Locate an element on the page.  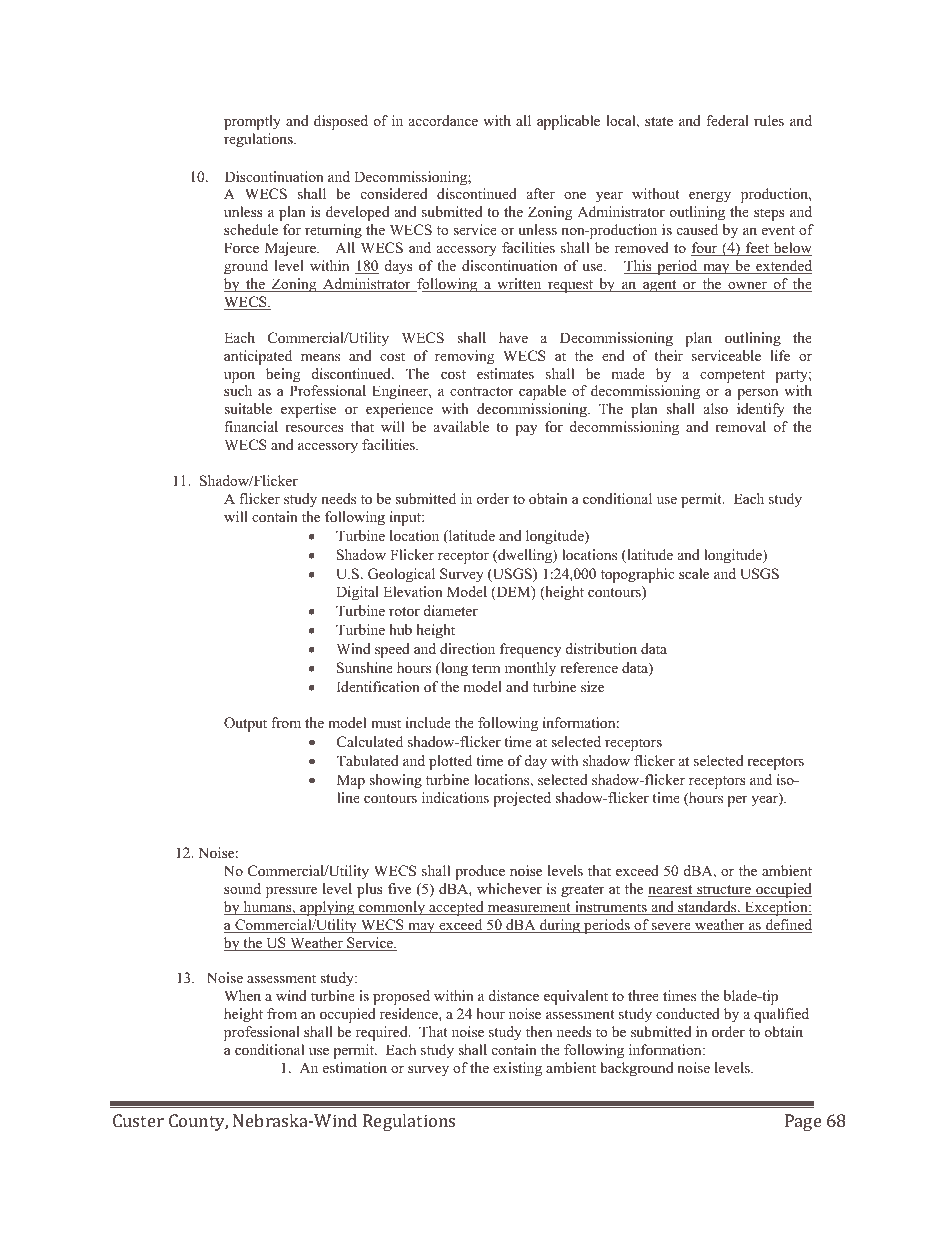
plotted is located at coordinates (450, 762).
